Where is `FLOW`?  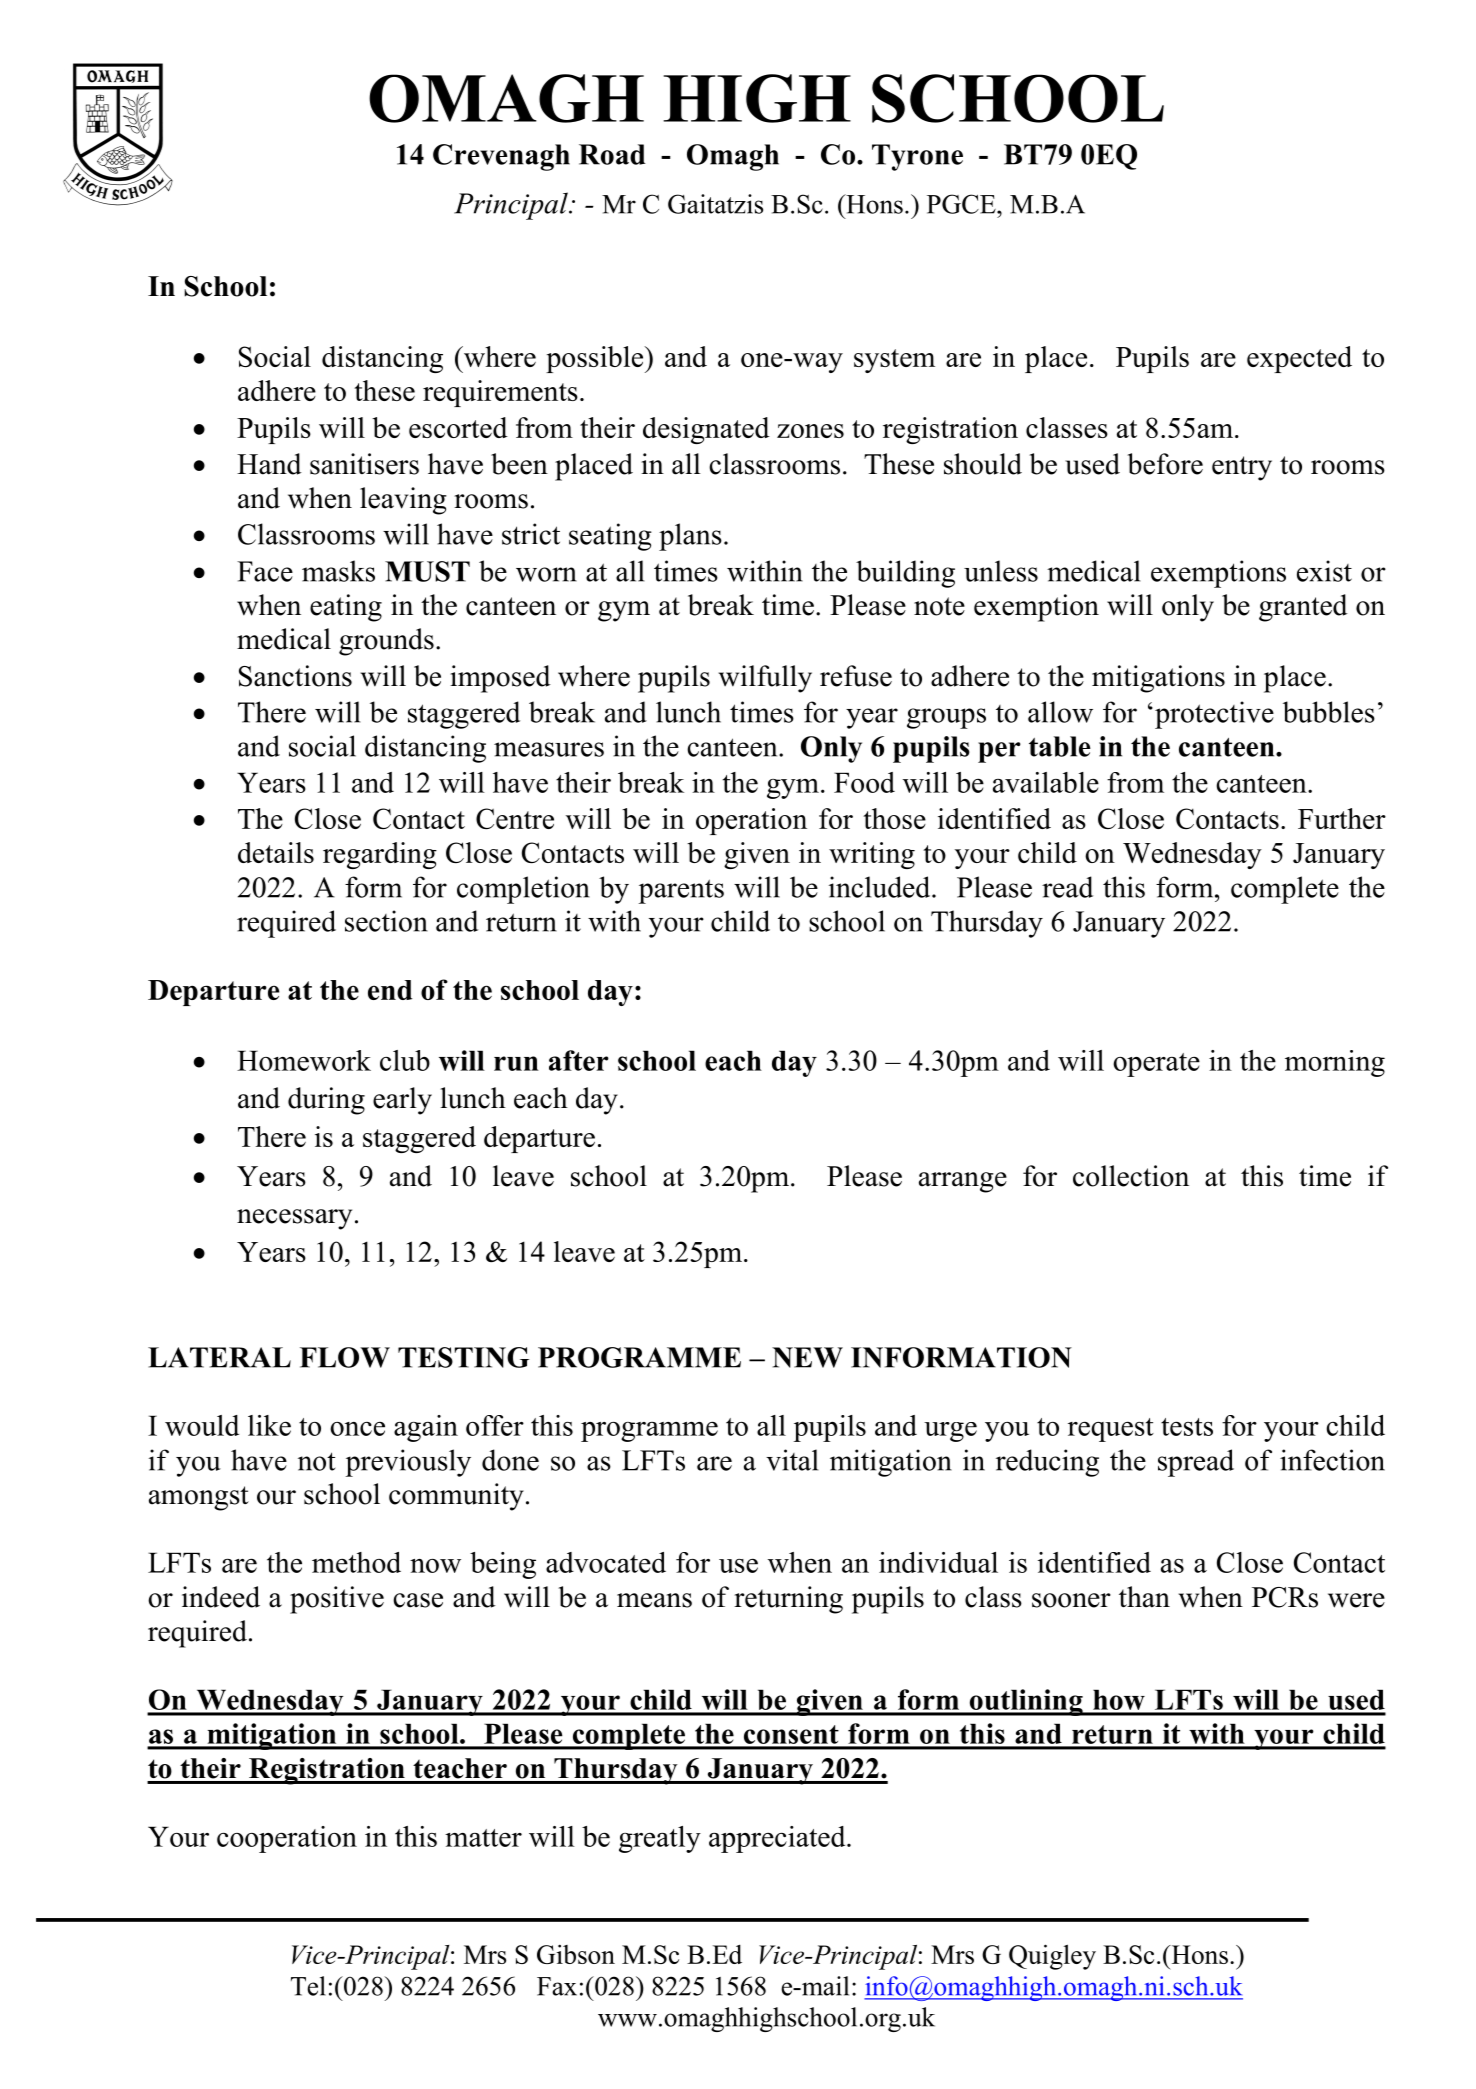
FLOW is located at coordinates (345, 1357).
